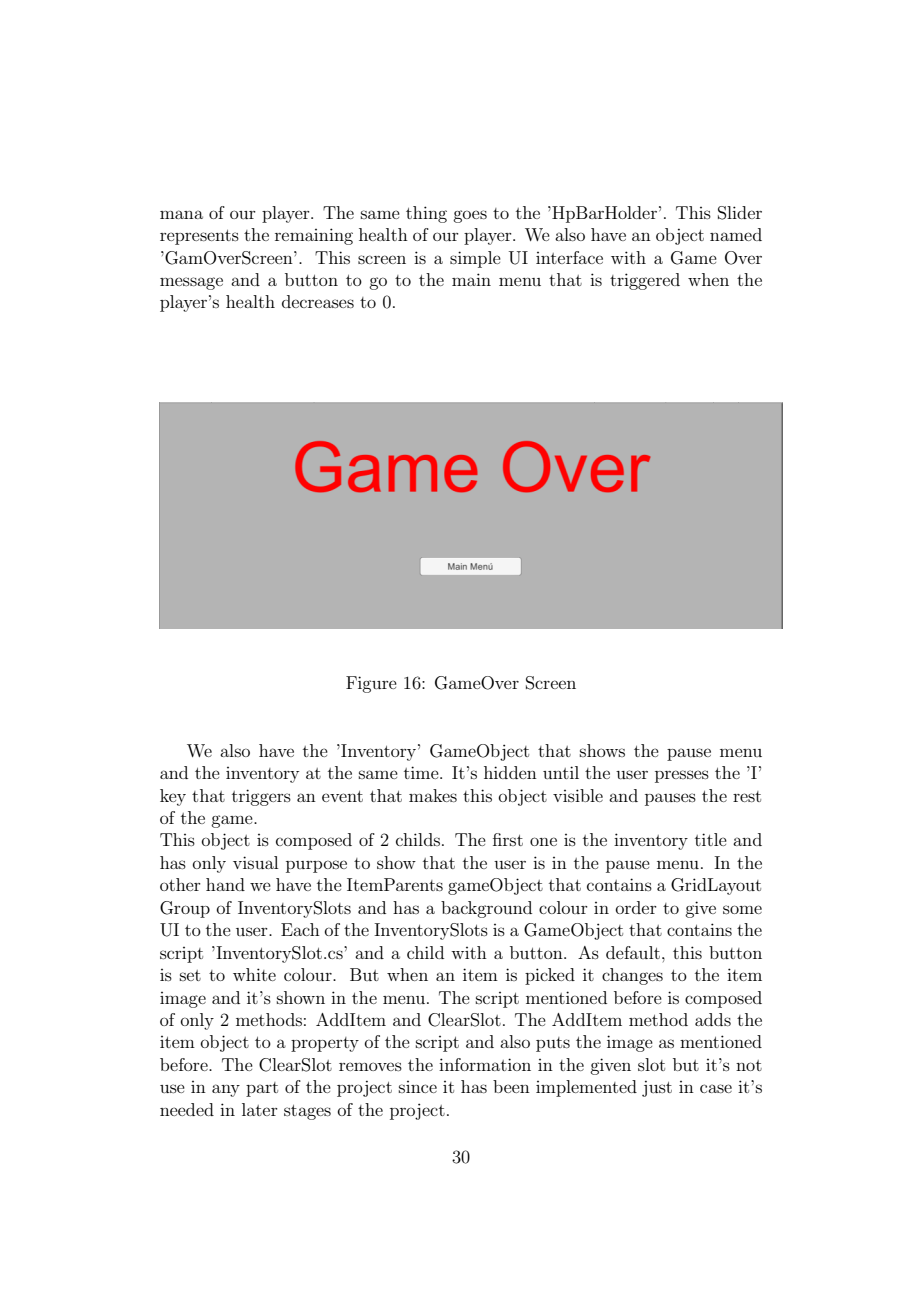 The width and height of the document is (924, 1308). What do you see at coordinates (657, 1088) in the document?
I see `just` at bounding box center [657, 1088].
